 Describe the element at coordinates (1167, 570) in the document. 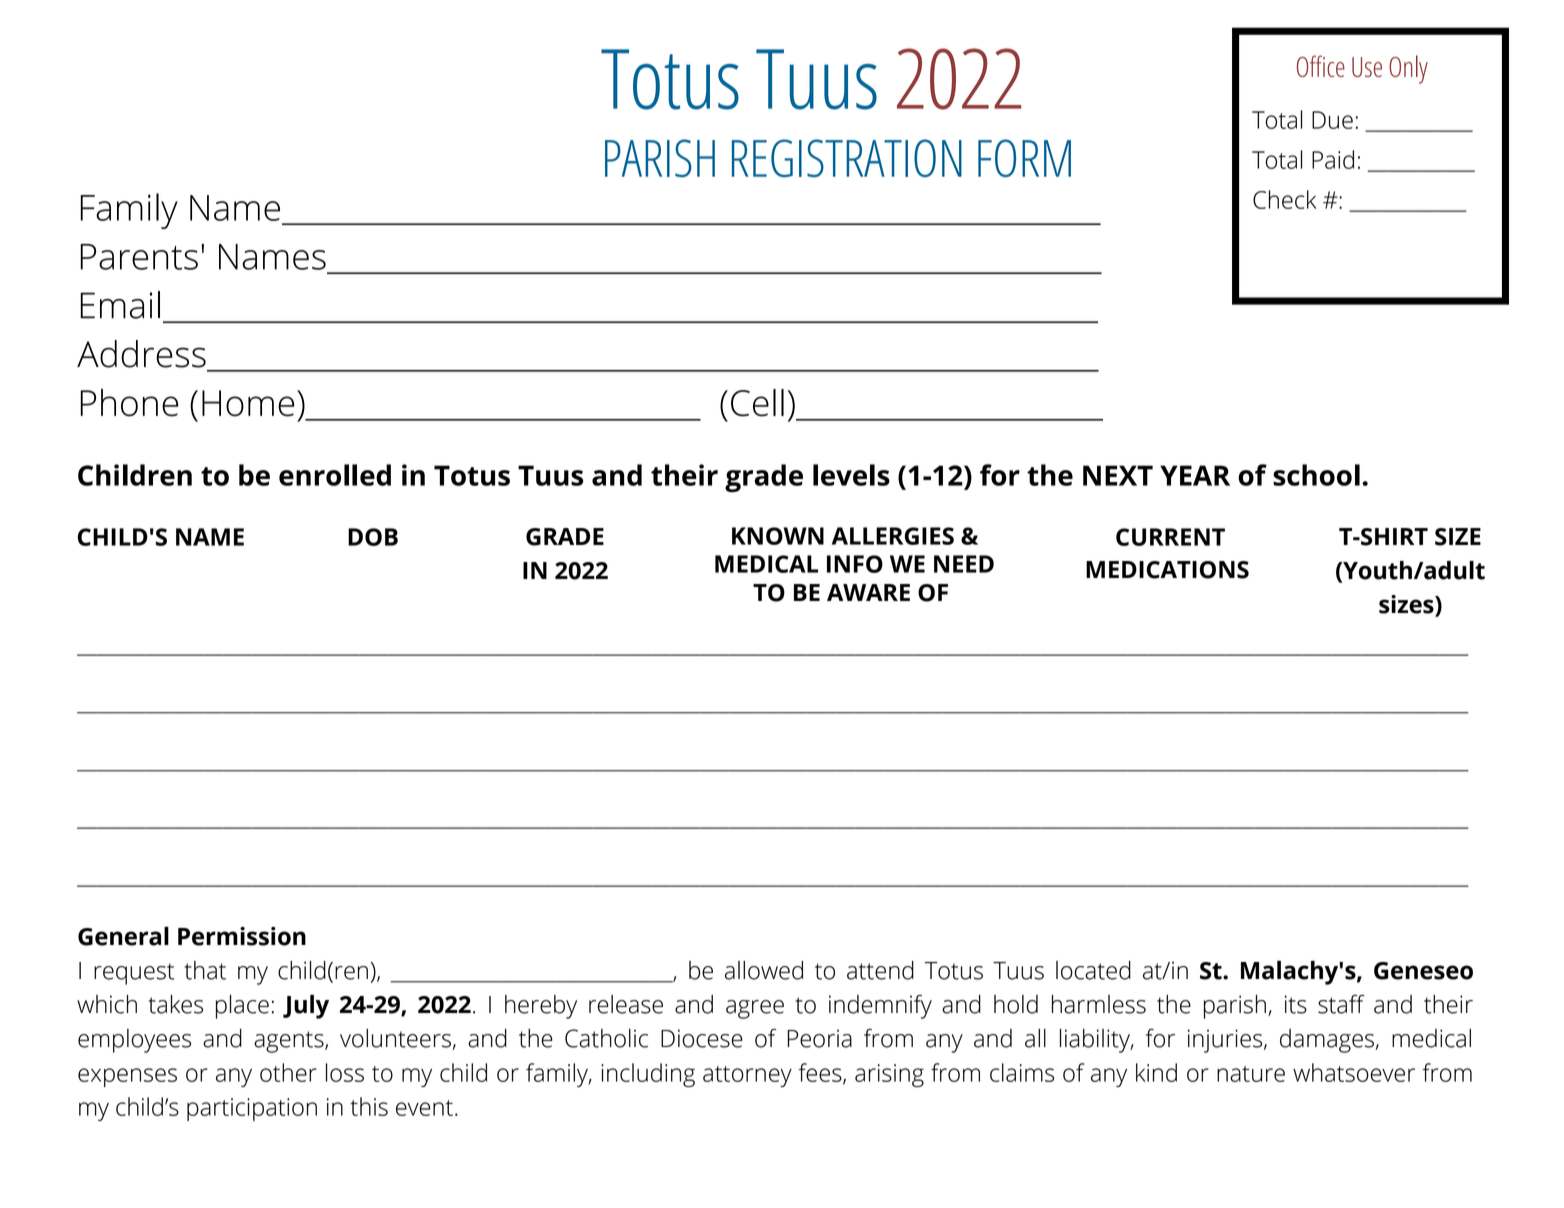

I see `MEDICATIONS` at that location.
